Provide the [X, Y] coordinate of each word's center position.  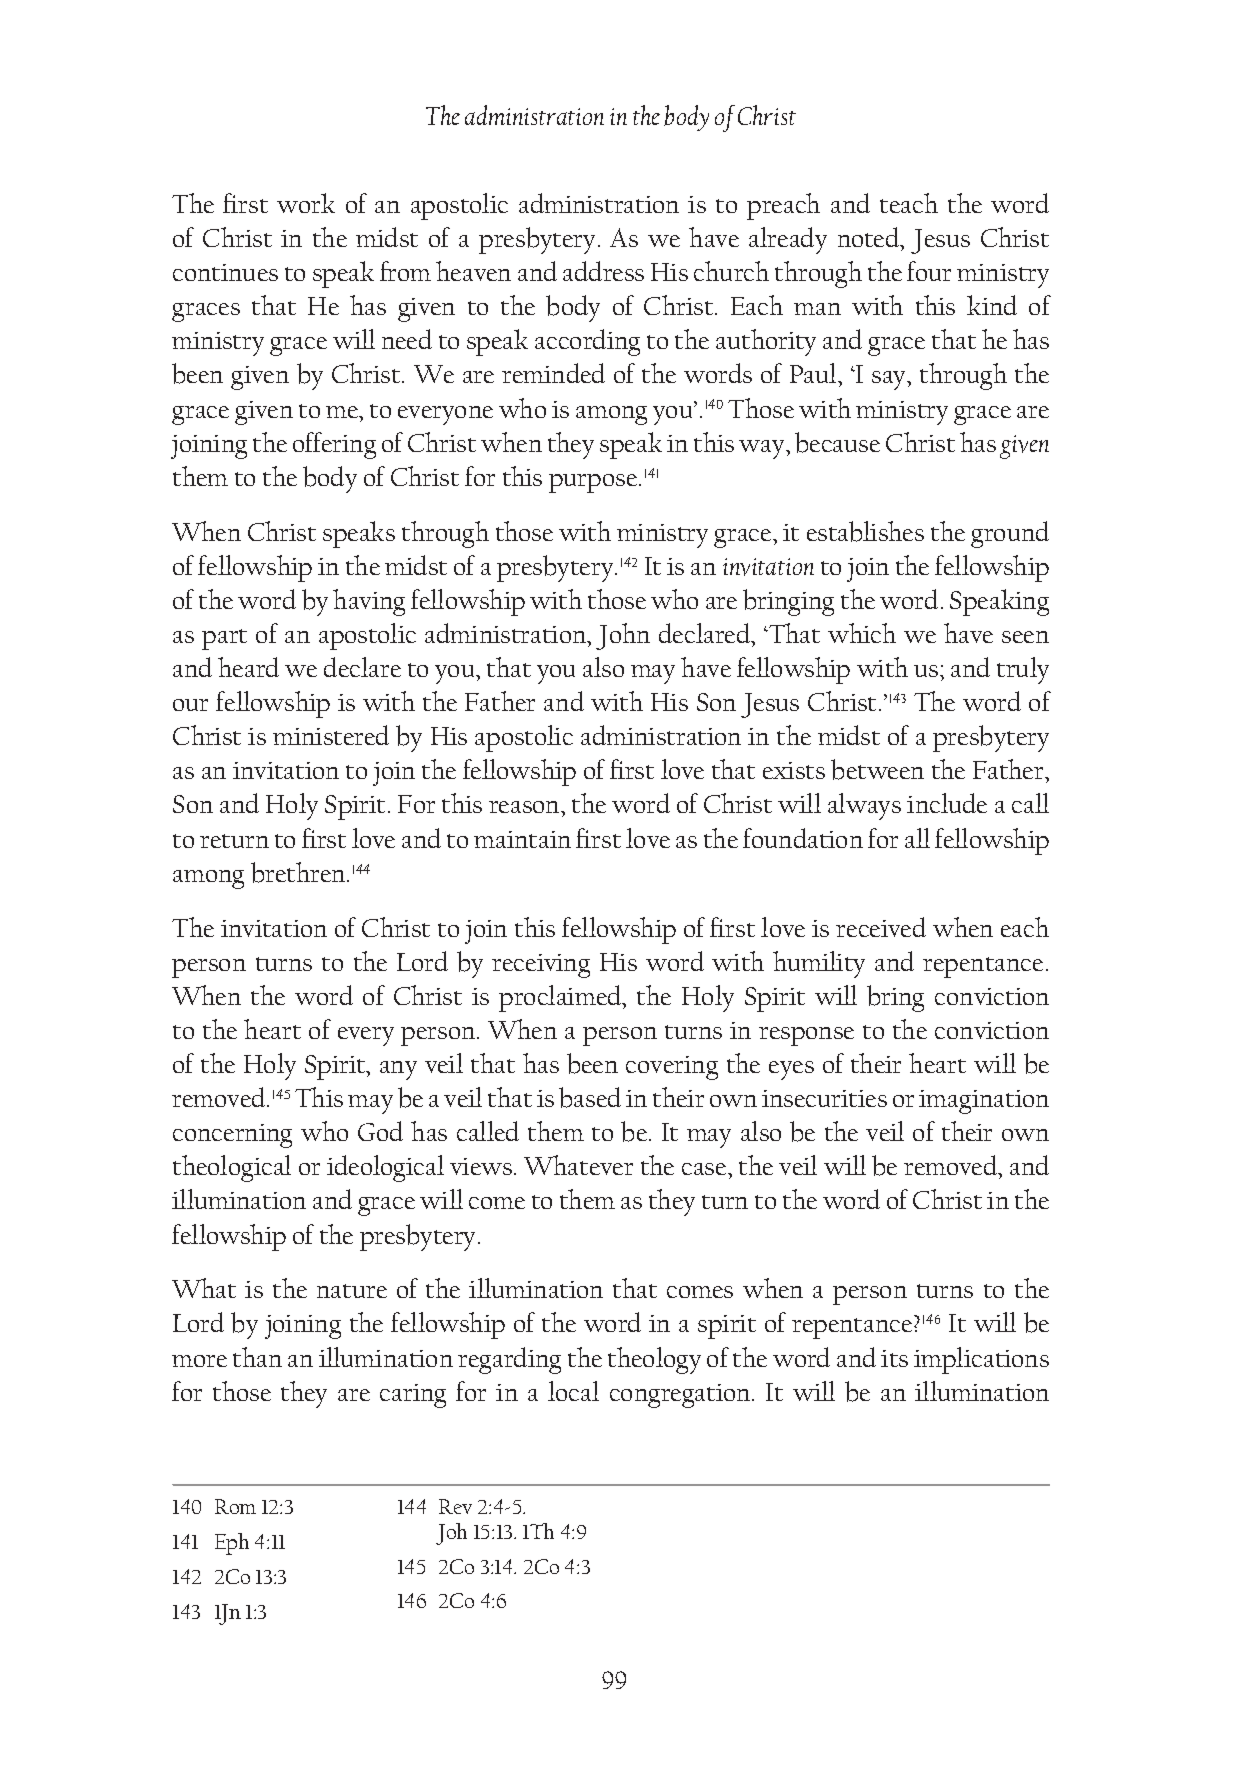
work [306, 203]
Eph [232, 1544]
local [573, 1391]
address [603, 271]
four [929, 271]
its [894, 1358]
